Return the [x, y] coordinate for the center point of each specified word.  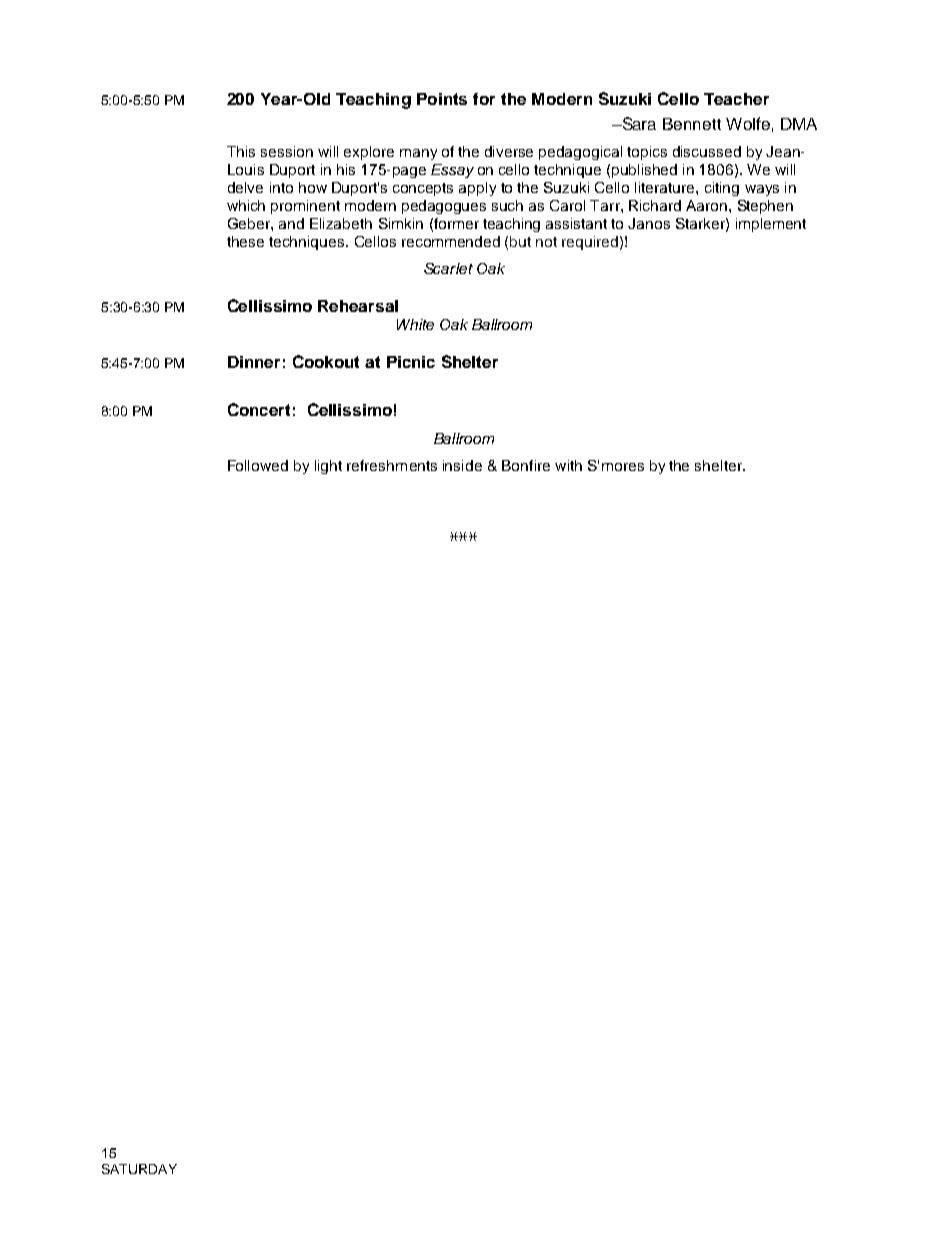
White [415, 324]
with [568, 465]
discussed [707, 151]
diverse [509, 151]
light [328, 467]
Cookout [326, 361]
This [241, 151]
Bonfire [526, 465]
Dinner [254, 362]
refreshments [392, 465]
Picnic [411, 362]
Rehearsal [358, 306]
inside [462, 465]
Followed [258, 465]
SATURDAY [139, 1169]
